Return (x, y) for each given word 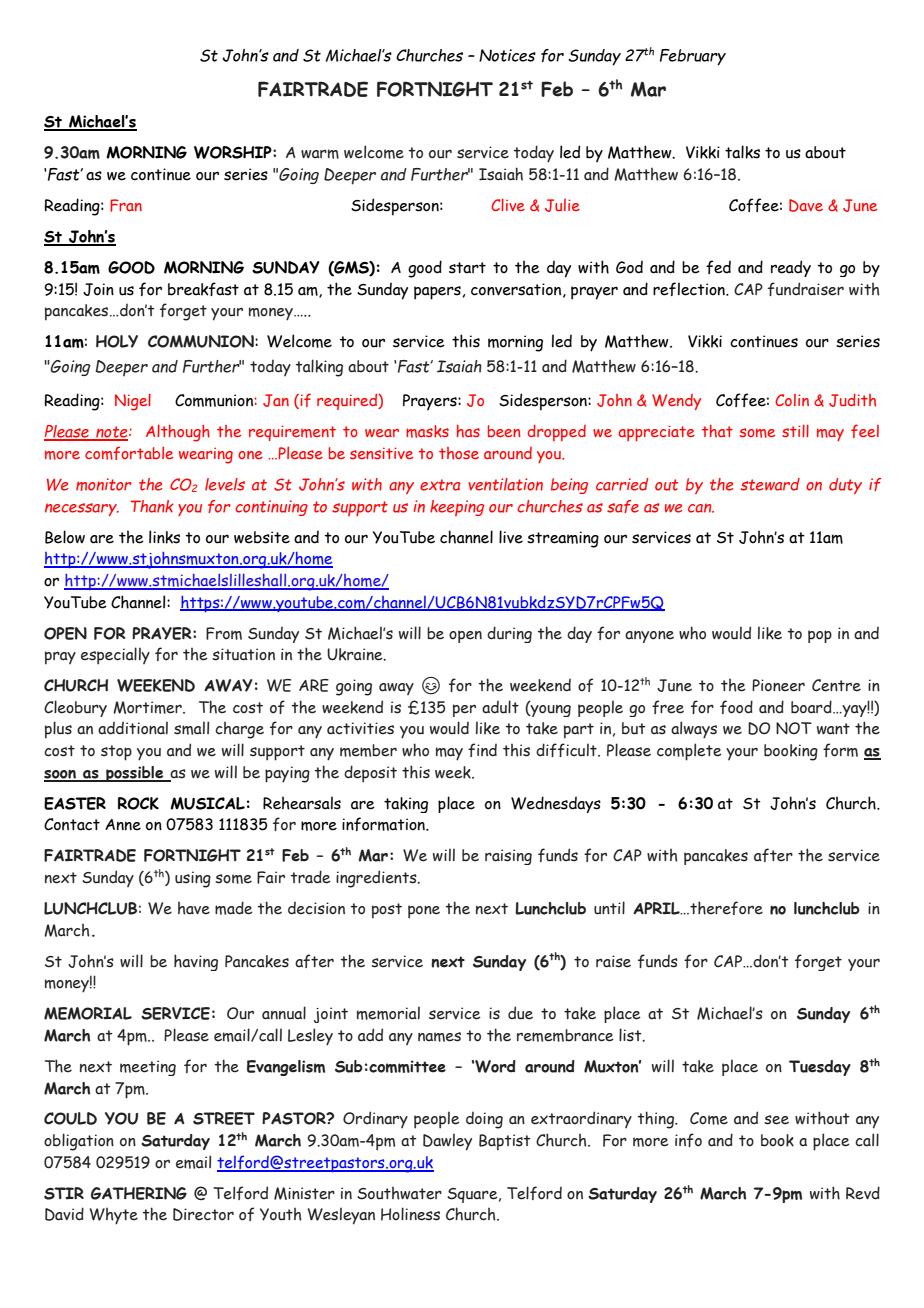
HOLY (117, 341)
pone (424, 912)
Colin (792, 400)
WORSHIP (234, 152)
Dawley (447, 1142)
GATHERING (139, 1193)
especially (115, 656)
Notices (507, 55)
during (509, 634)
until (609, 908)
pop (820, 636)
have (194, 908)
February (693, 57)
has (468, 431)
